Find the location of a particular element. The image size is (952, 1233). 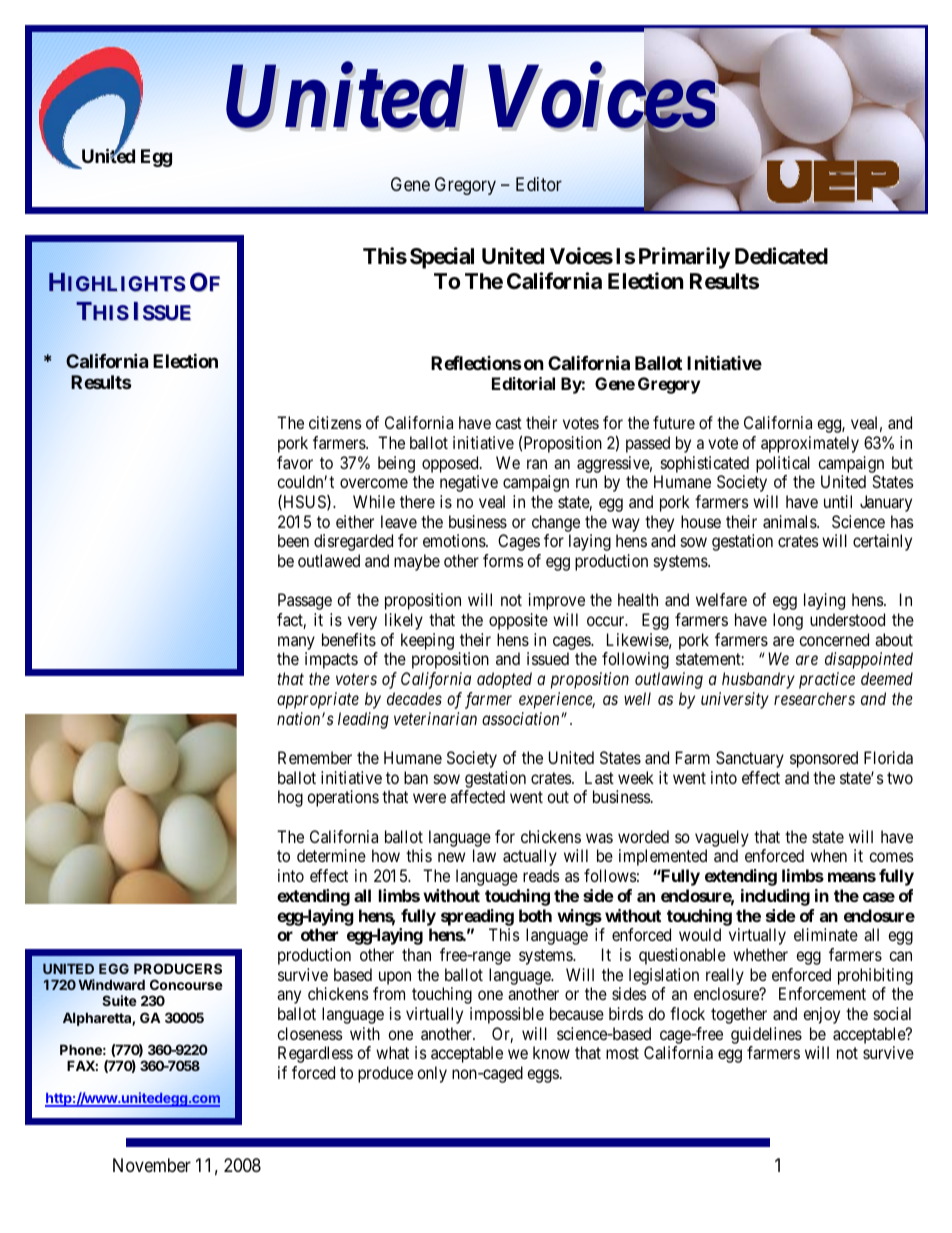

Dedicated is located at coordinates (781, 256).
